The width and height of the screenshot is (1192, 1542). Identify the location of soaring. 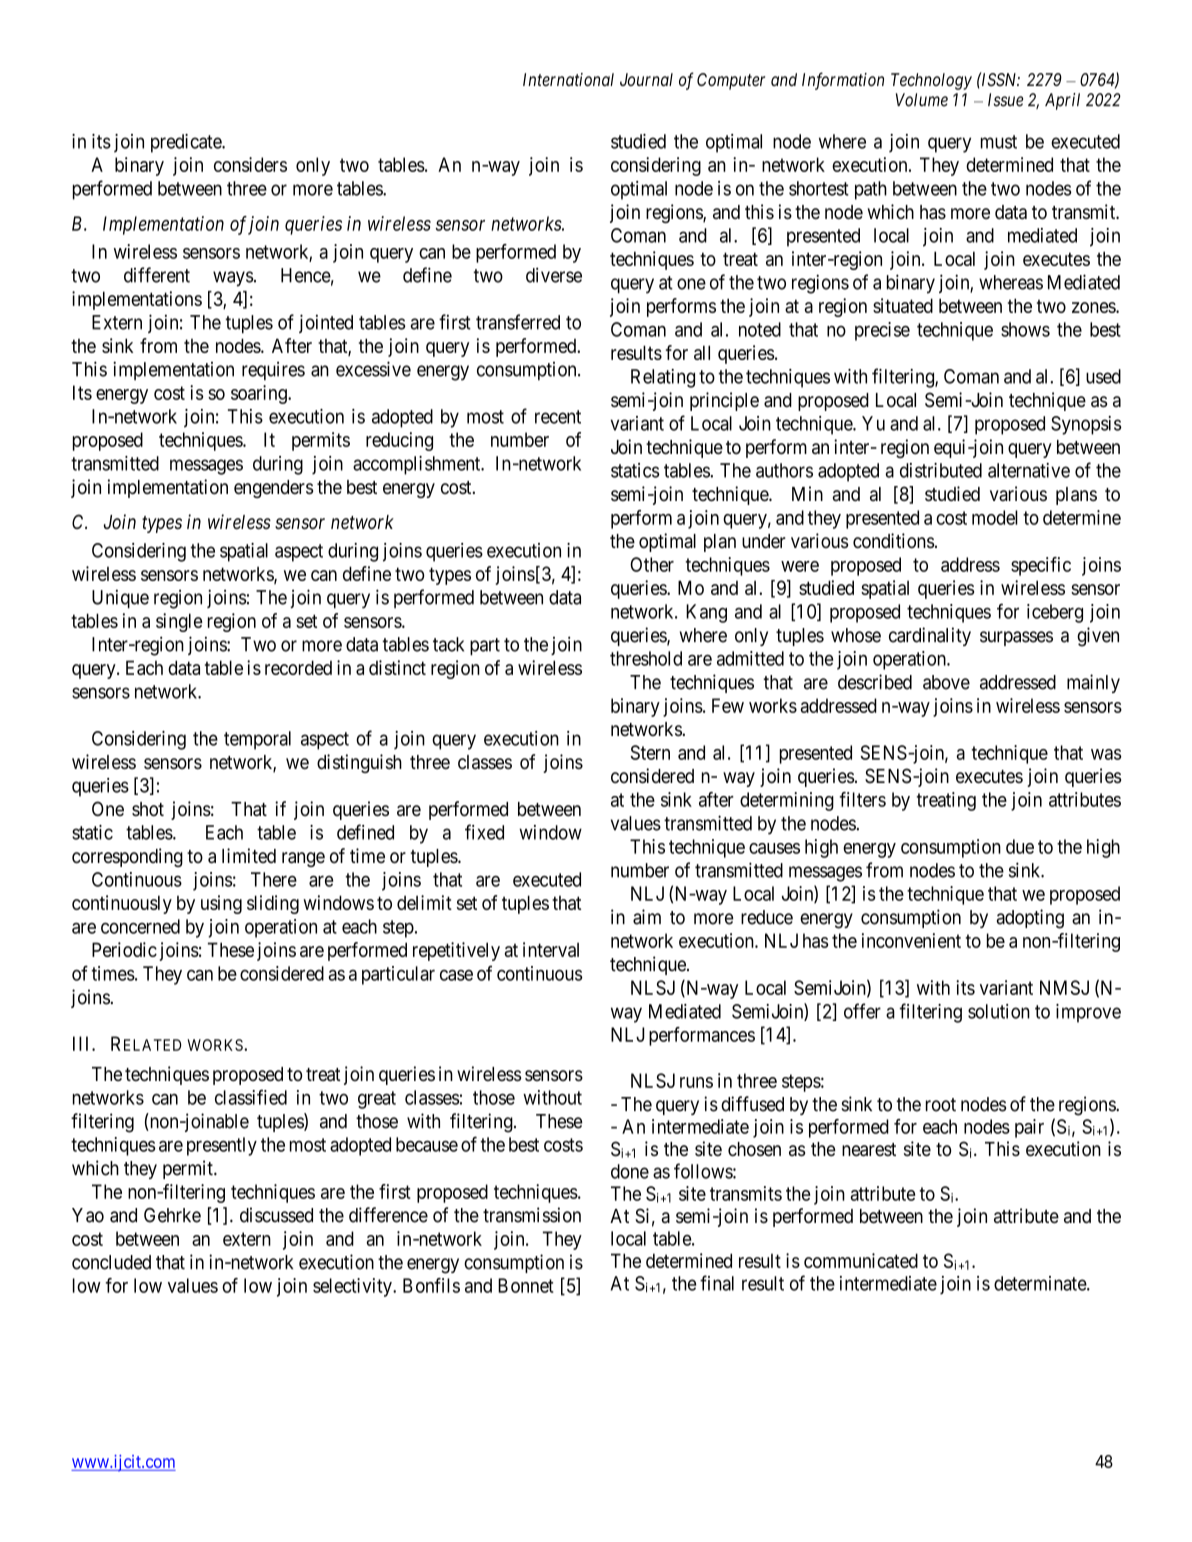
(260, 394).
